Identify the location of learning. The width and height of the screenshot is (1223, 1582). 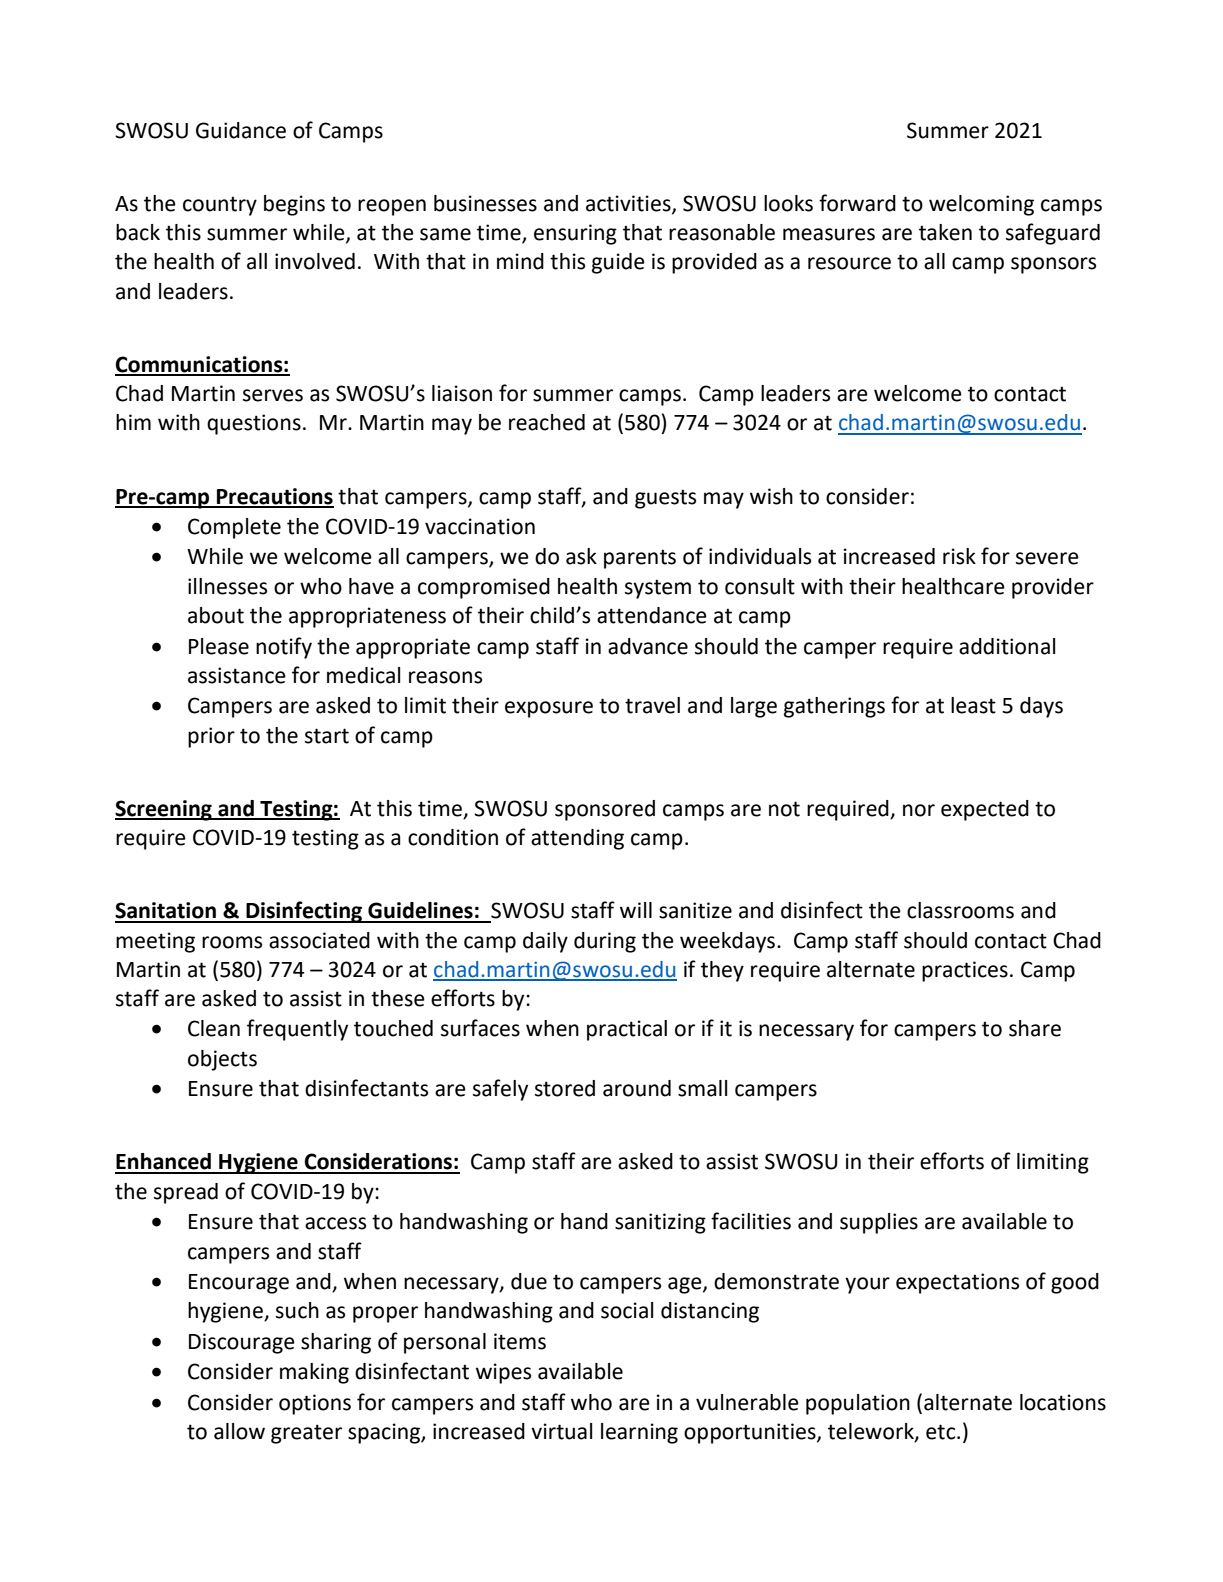
(639, 1433).
